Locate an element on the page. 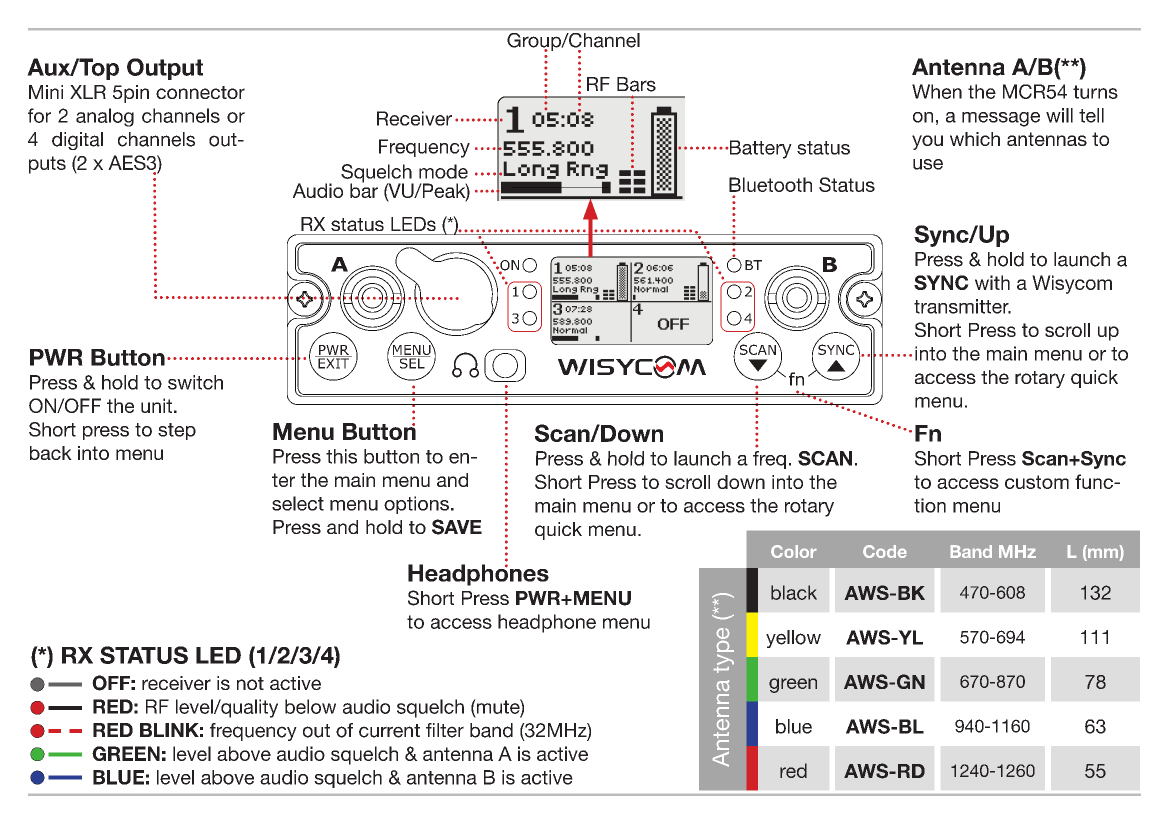 The width and height of the page is (1169, 824). filter is located at coordinates (445, 730).
